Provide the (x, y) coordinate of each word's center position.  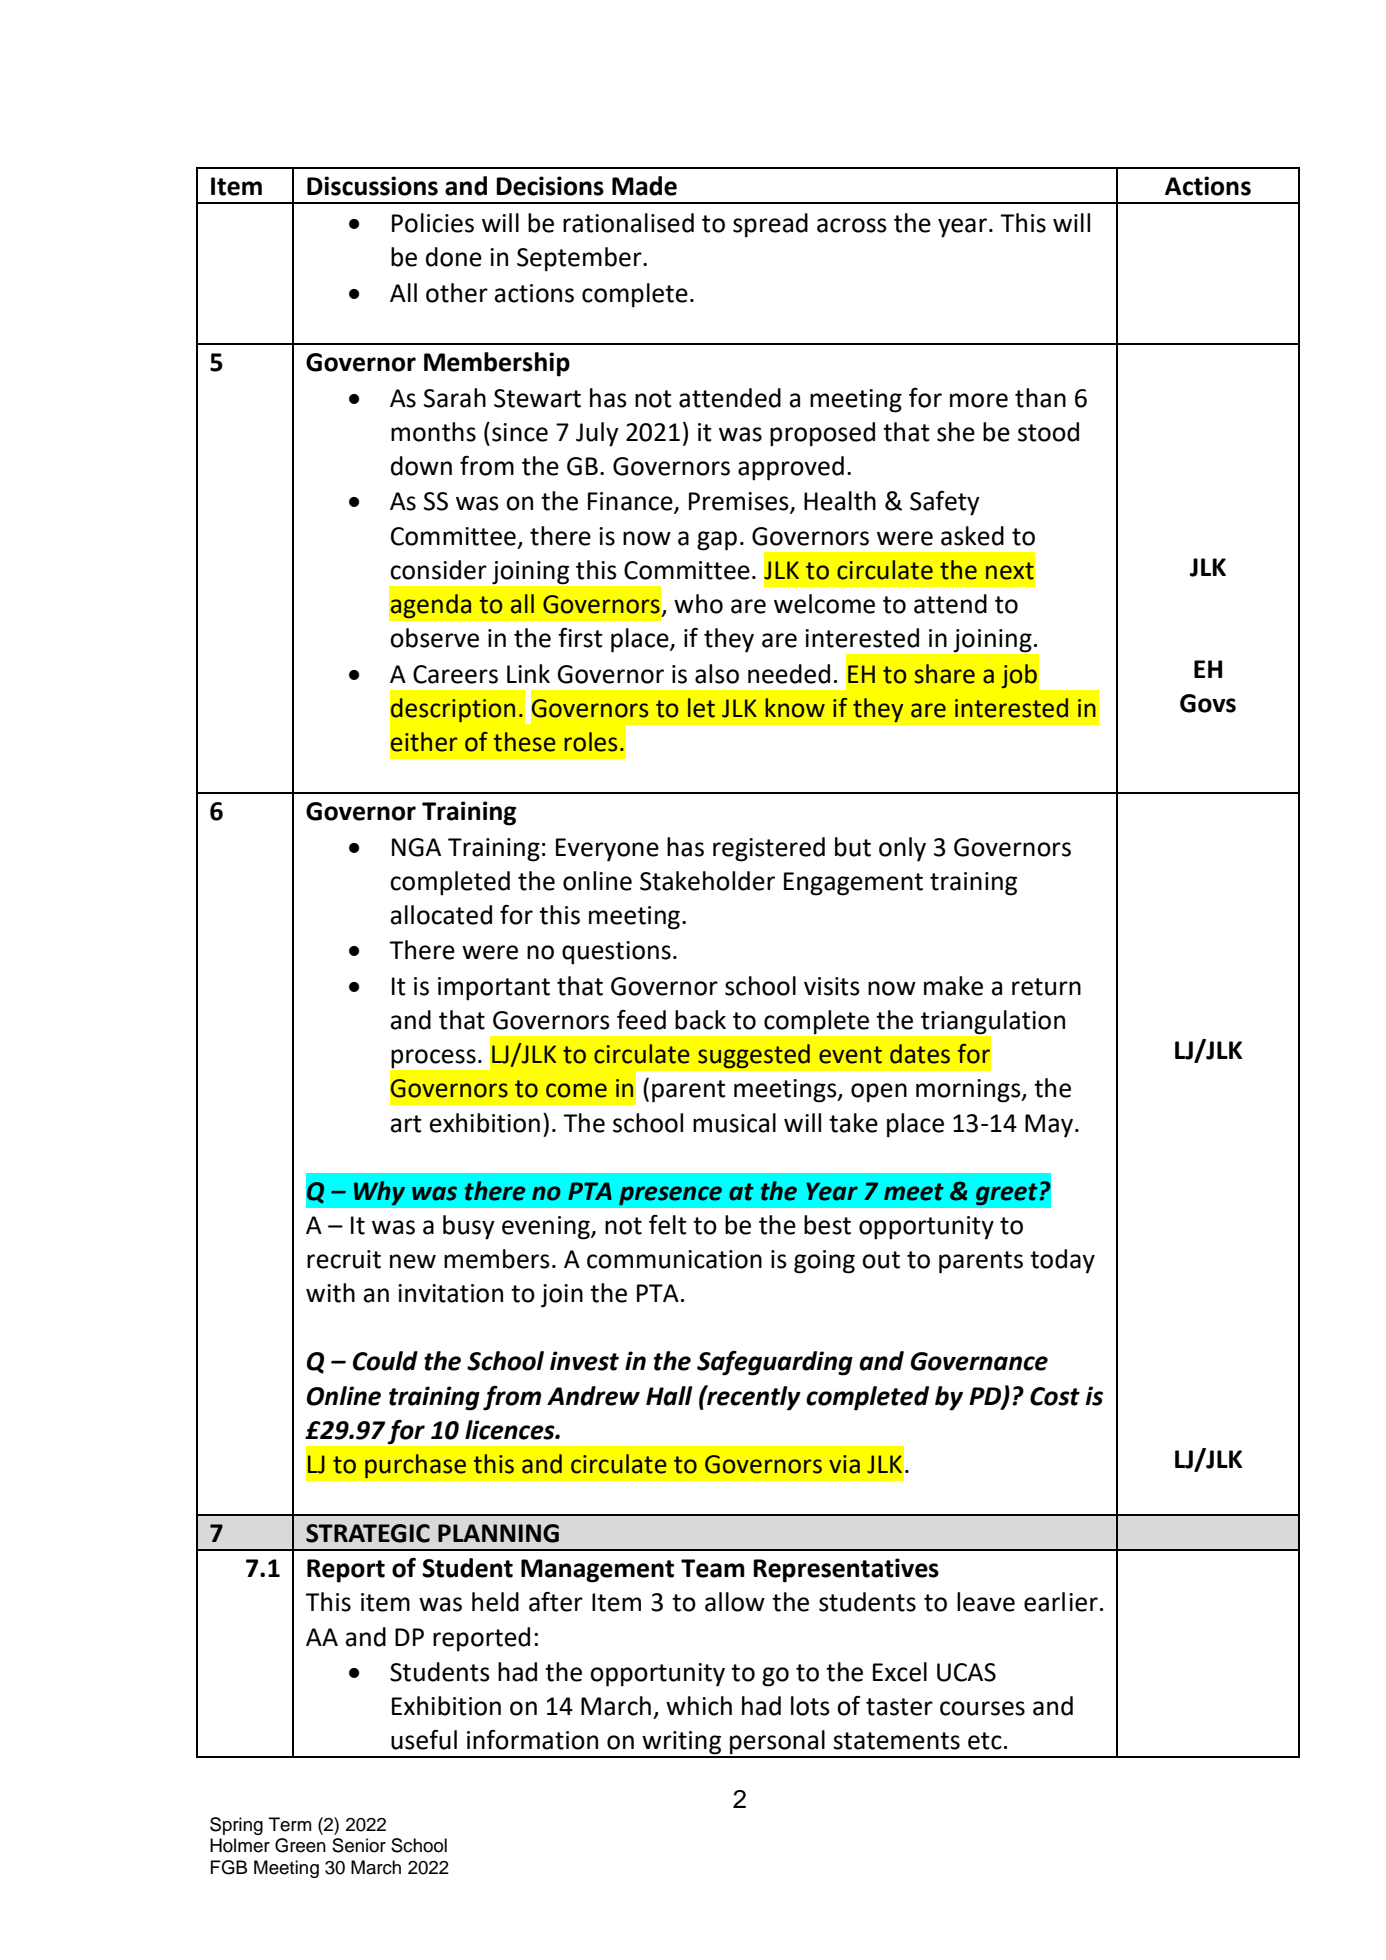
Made (644, 186)
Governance (979, 1361)
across (852, 225)
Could (385, 1361)
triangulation (992, 1023)
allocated (441, 915)
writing (682, 1744)
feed (641, 1020)
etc (985, 1741)
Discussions (372, 186)
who (698, 604)
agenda (431, 606)
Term (290, 1824)
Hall (669, 1396)
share (944, 674)
